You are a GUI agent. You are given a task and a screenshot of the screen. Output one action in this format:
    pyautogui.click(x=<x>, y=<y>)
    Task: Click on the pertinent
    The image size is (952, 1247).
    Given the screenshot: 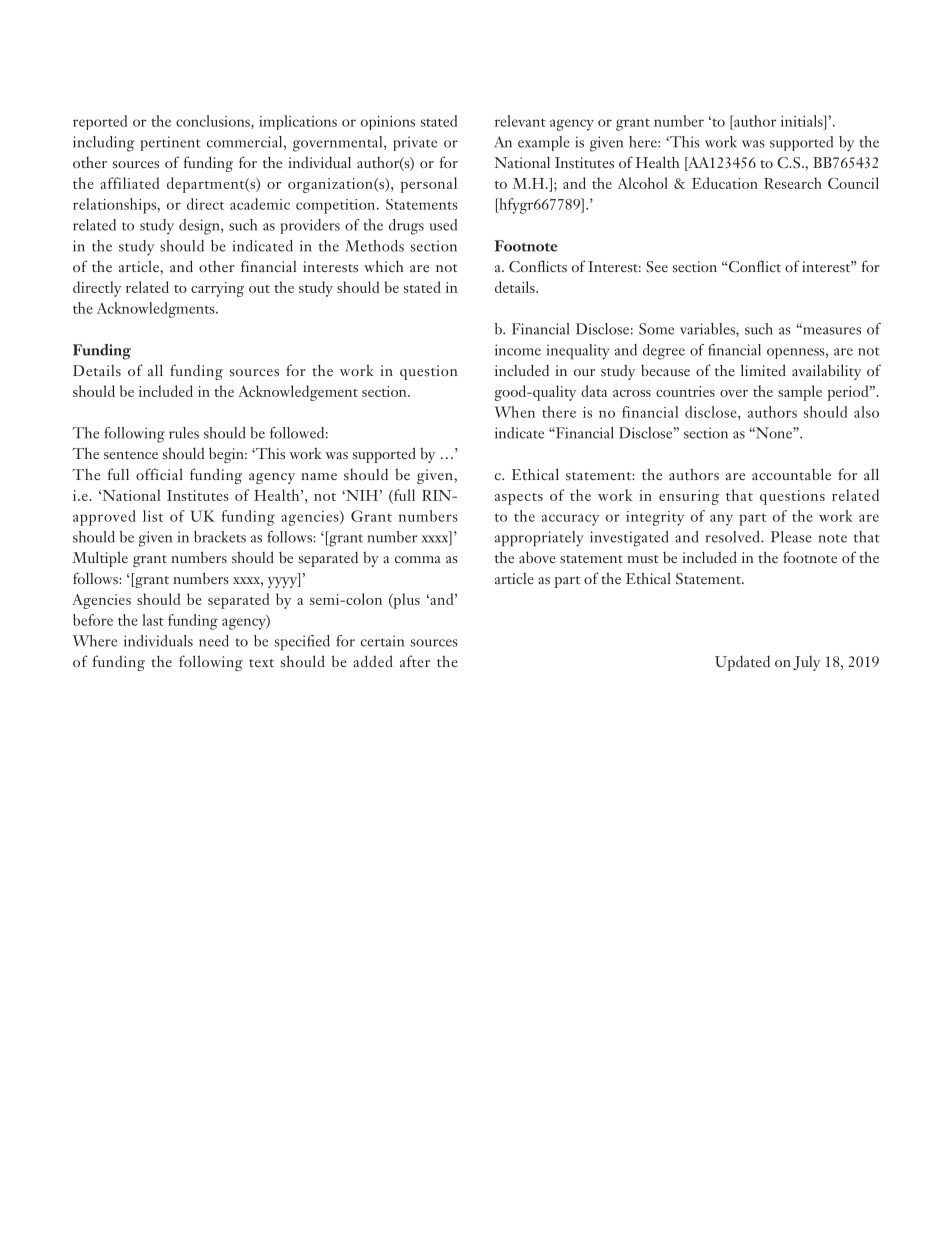 What is the action you would take?
    pyautogui.click(x=171, y=143)
